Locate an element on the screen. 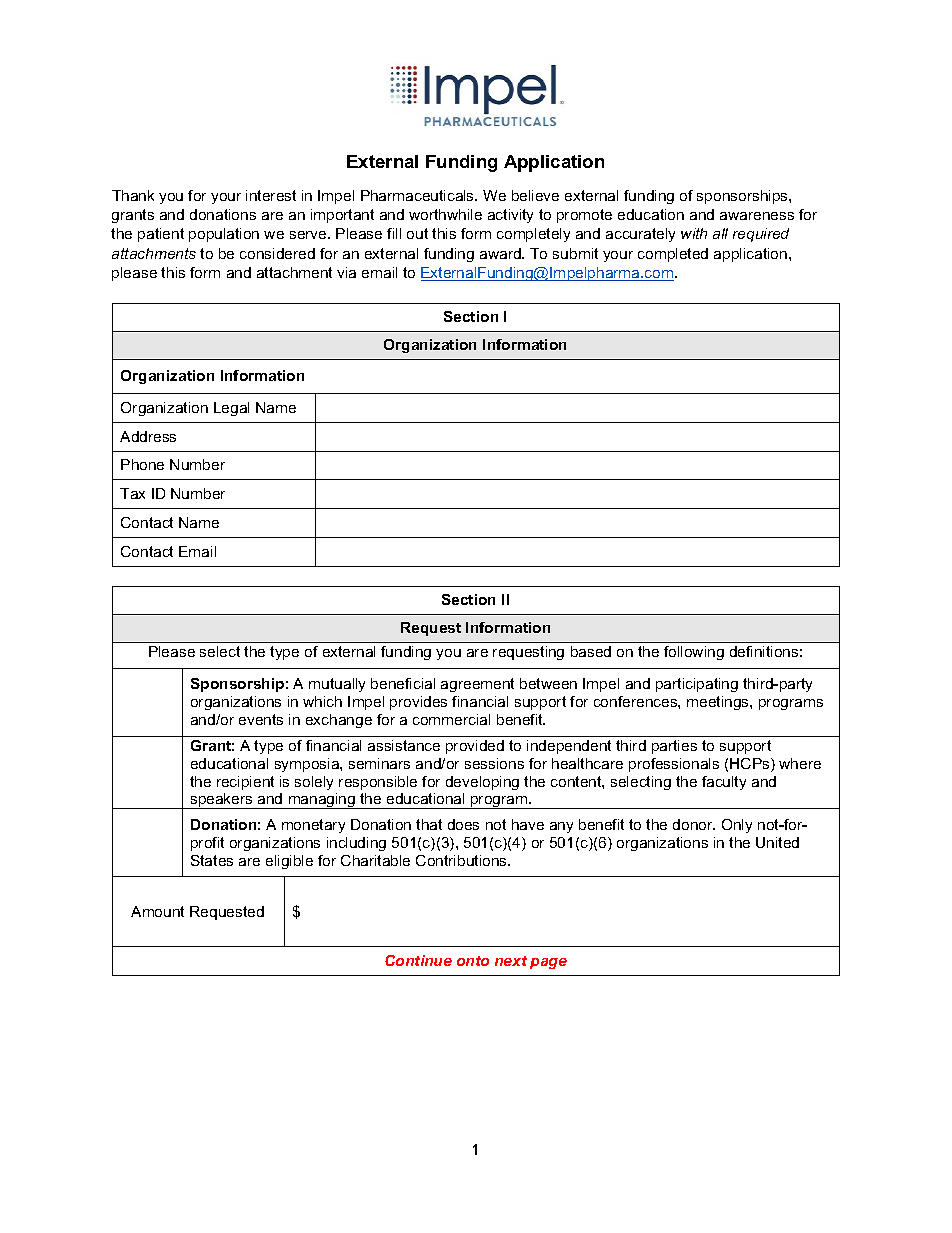  onto is located at coordinates (473, 961).
